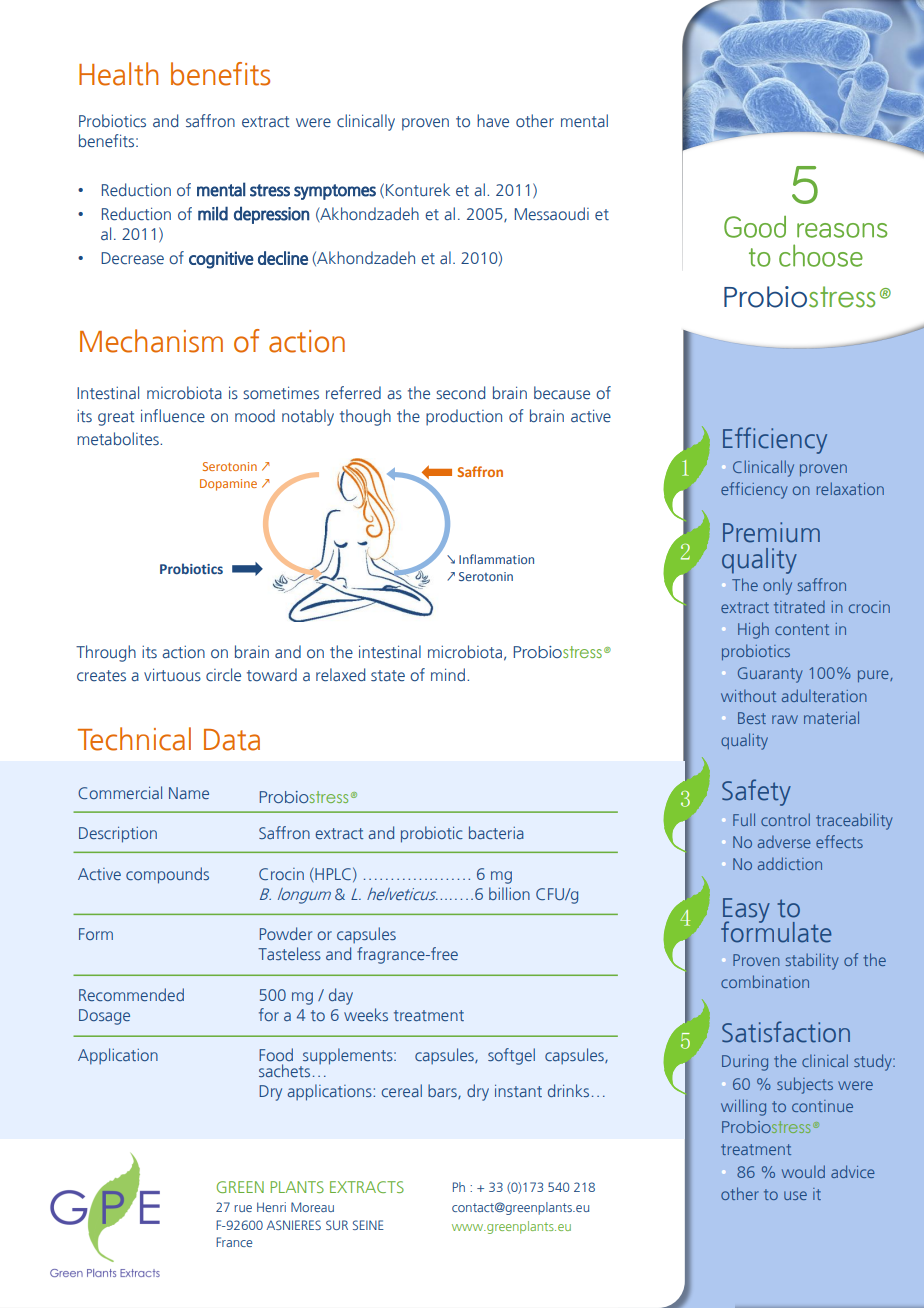  Describe the element at coordinates (784, 842) in the document. I see `adverse` at that location.
